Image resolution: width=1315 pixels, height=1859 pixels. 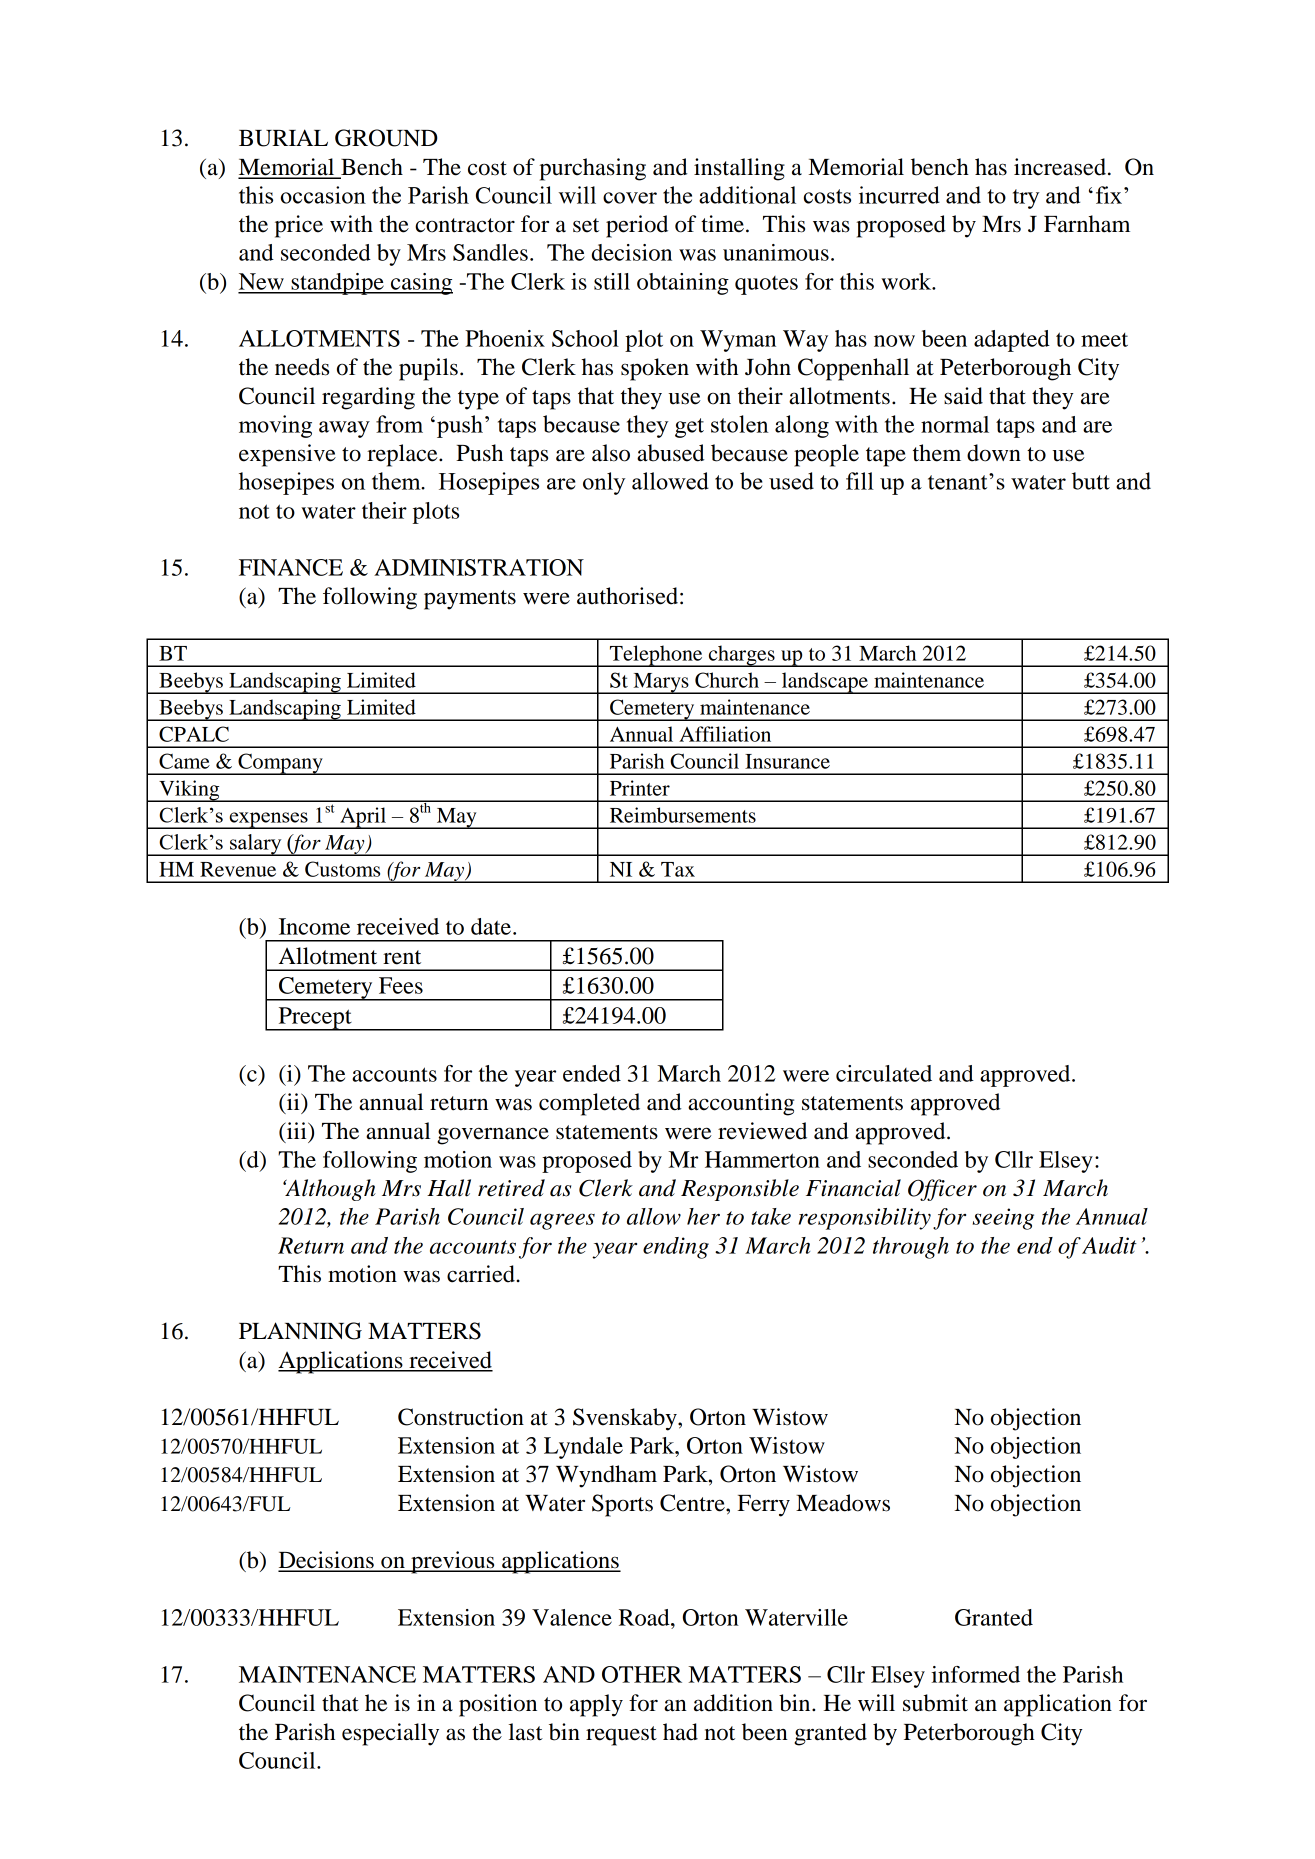 I want to click on ending, so click(x=676, y=1248).
